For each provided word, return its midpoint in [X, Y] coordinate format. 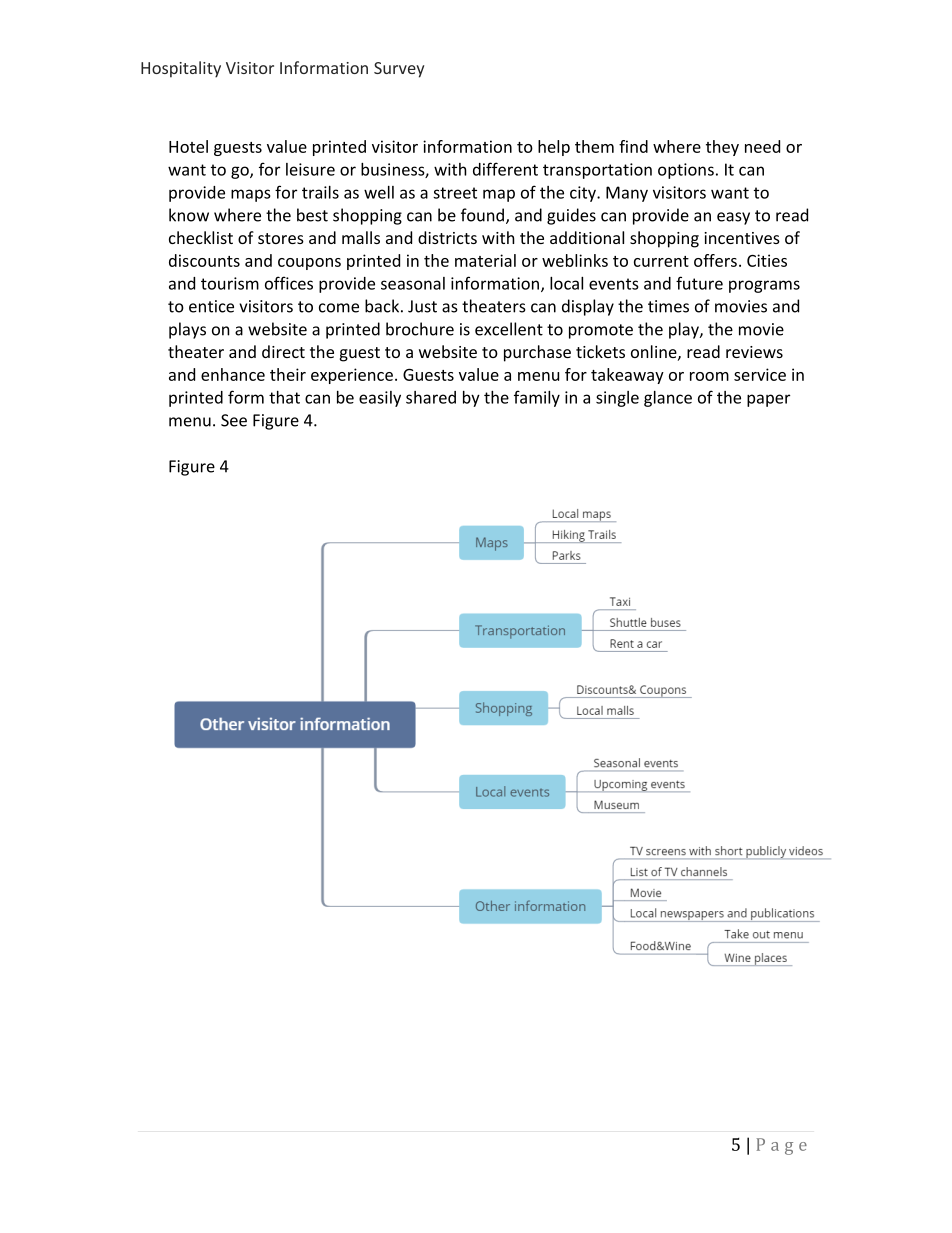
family [537, 398]
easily [380, 399]
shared [431, 397]
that [284, 397]
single [617, 399]
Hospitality [181, 69]
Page [782, 1146]
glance [668, 399]
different [505, 169]
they [722, 148]
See [234, 420]
